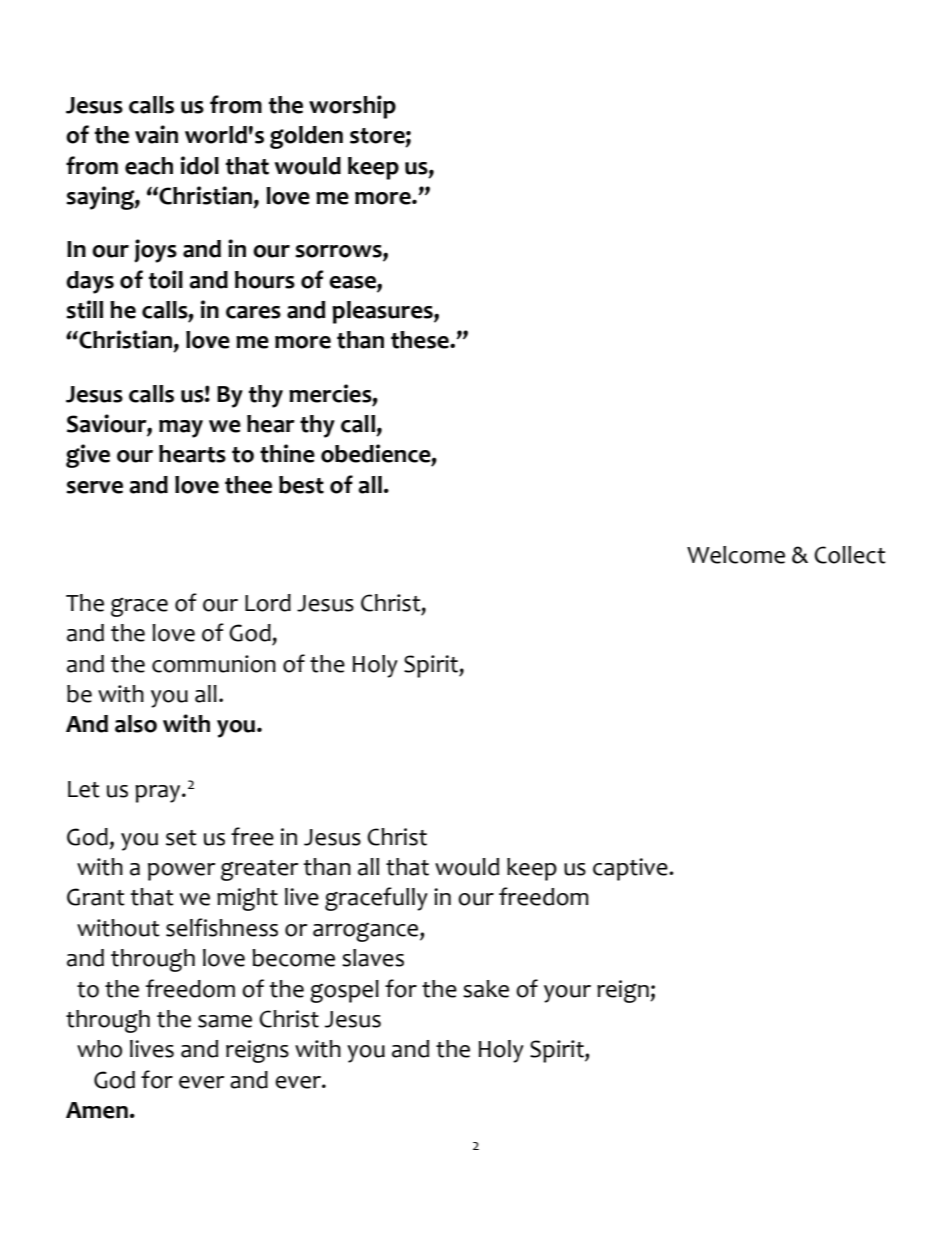  Describe the element at coordinates (156, 134) in the screenshot. I see `vain` at that location.
